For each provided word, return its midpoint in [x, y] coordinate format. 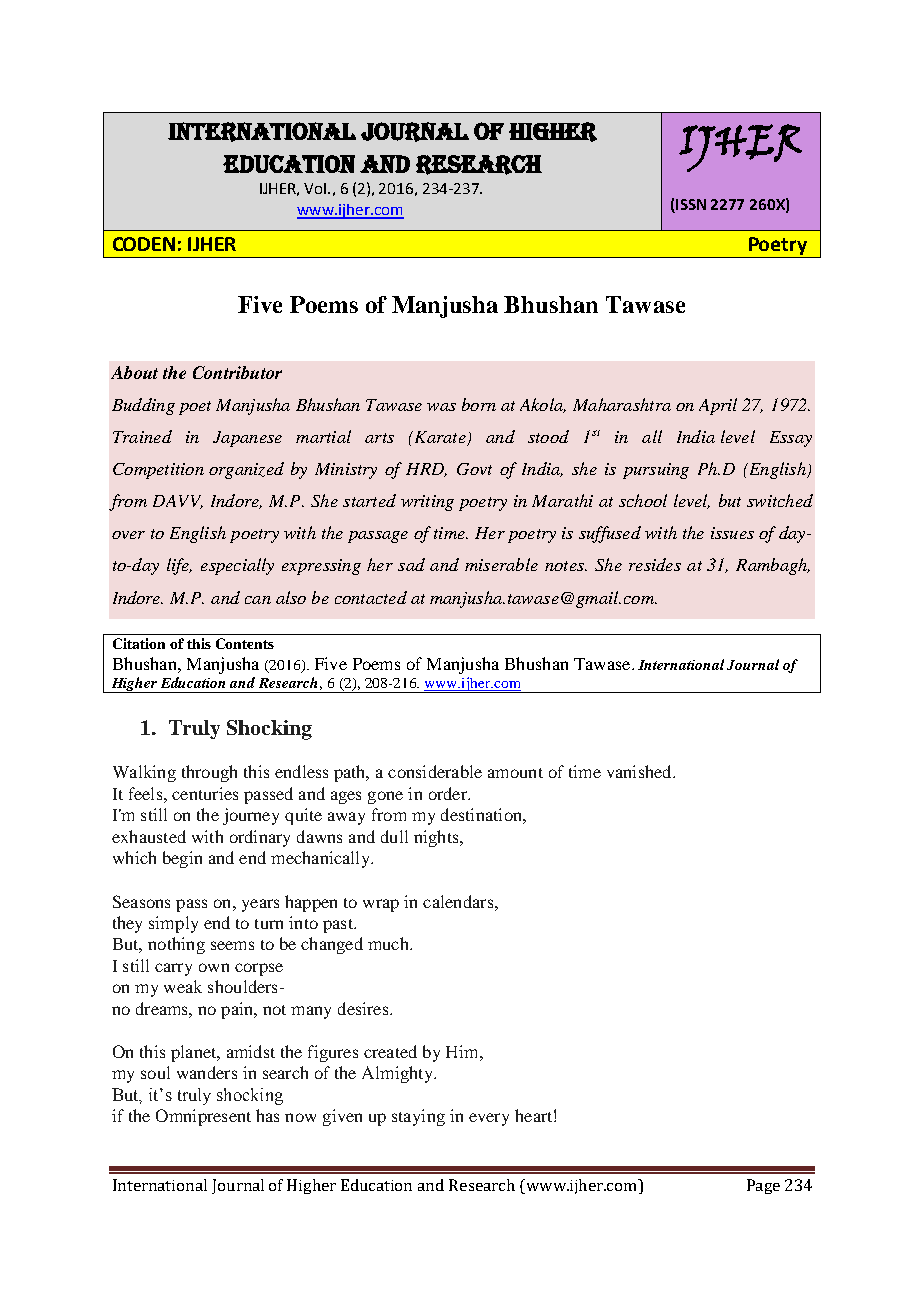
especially [237, 566]
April [718, 406]
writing [427, 503]
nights [437, 838]
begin [182, 859]
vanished [640, 771]
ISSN [691, 204]
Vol [315, 188]
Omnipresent [203, 1117]
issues [732, 533]
